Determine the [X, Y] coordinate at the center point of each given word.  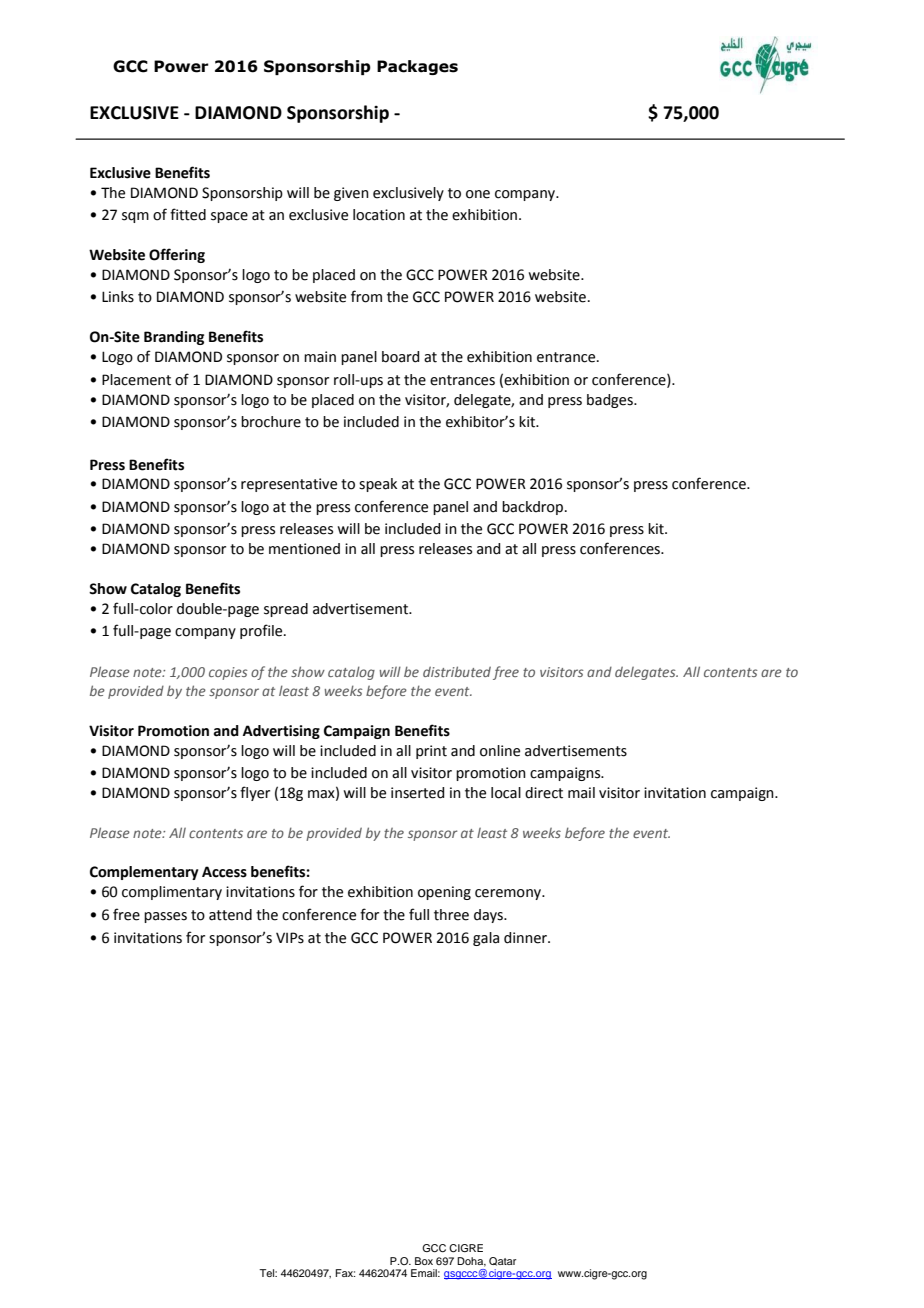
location [379, 215]
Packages [417, 67]
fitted [188, 214]
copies [228, 673]
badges [611, 401]
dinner [526, 938]
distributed [457, 671]
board [400, 357]
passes [165, 917]
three [451, 915]
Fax [345, 1273]
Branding [174, 338]
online [500, 751]
